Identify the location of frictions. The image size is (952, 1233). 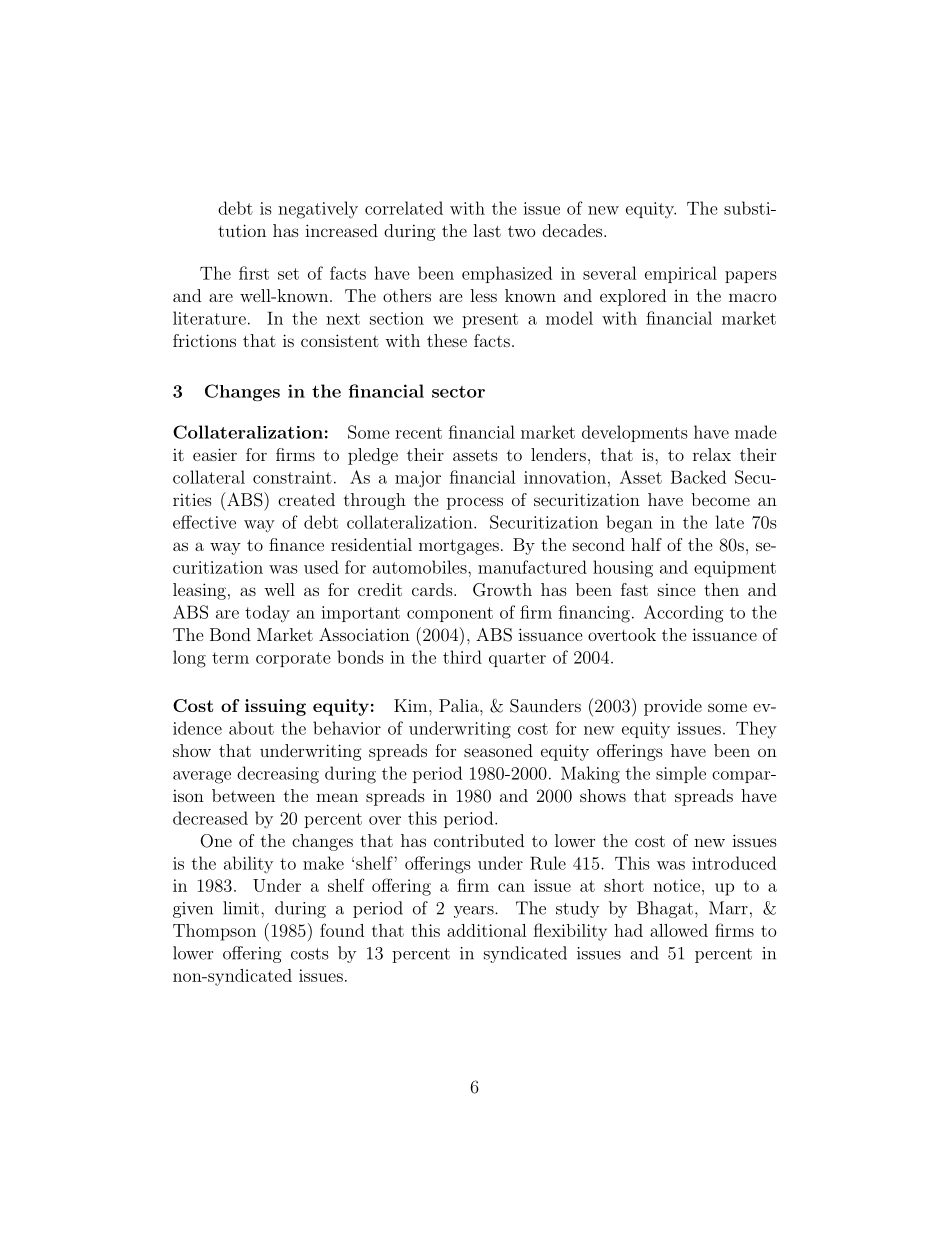
(204, 340).
